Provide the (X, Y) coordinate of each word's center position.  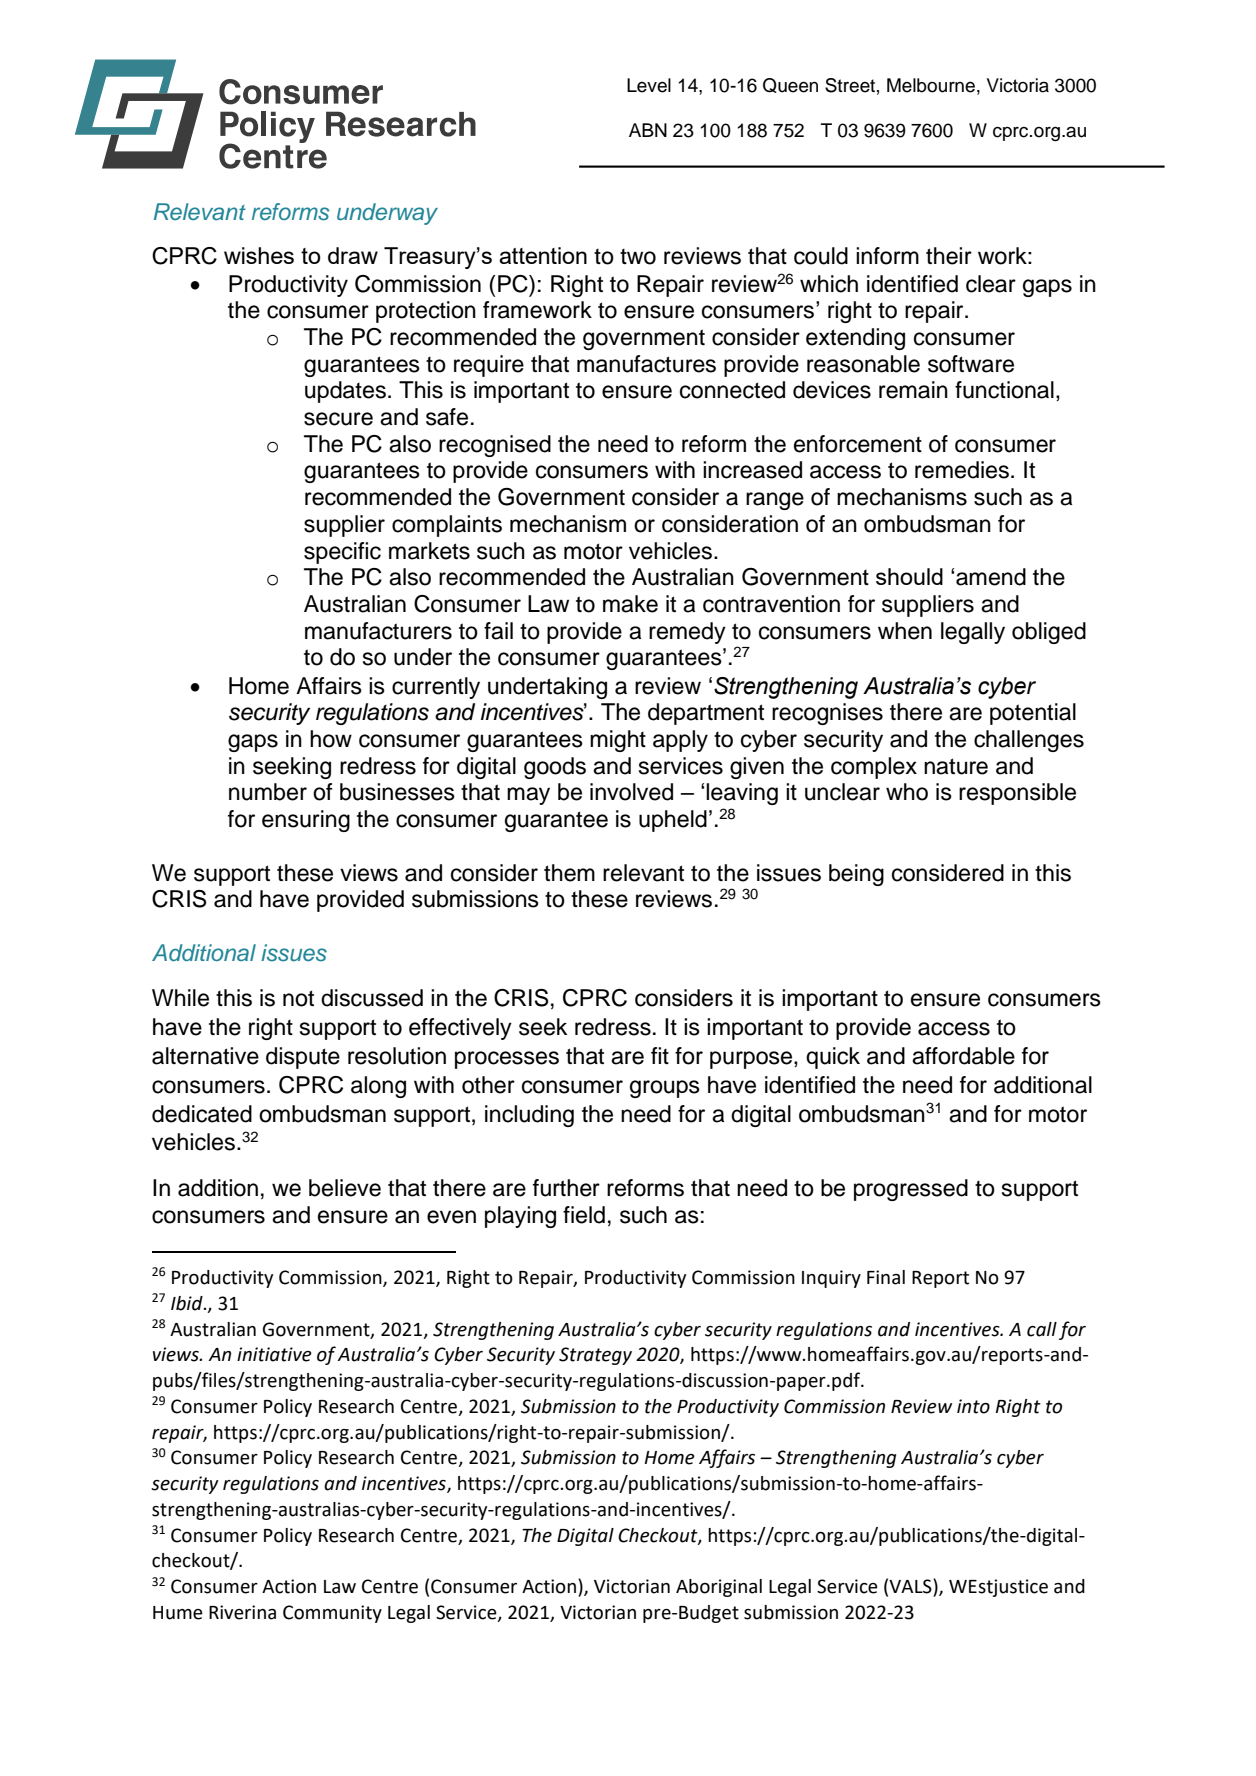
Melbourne (931, 85)
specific (342, 553)
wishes (259, 255)
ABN (648, 130)
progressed (911, 1190)
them (569, 873)
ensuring (306, 821)
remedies (962, 470)
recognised (495, 446)
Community (332, 1614)
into (973, 1406)
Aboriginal (719, 1588)
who (907, 792)
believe (345, 1188)
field (584, 1215)
